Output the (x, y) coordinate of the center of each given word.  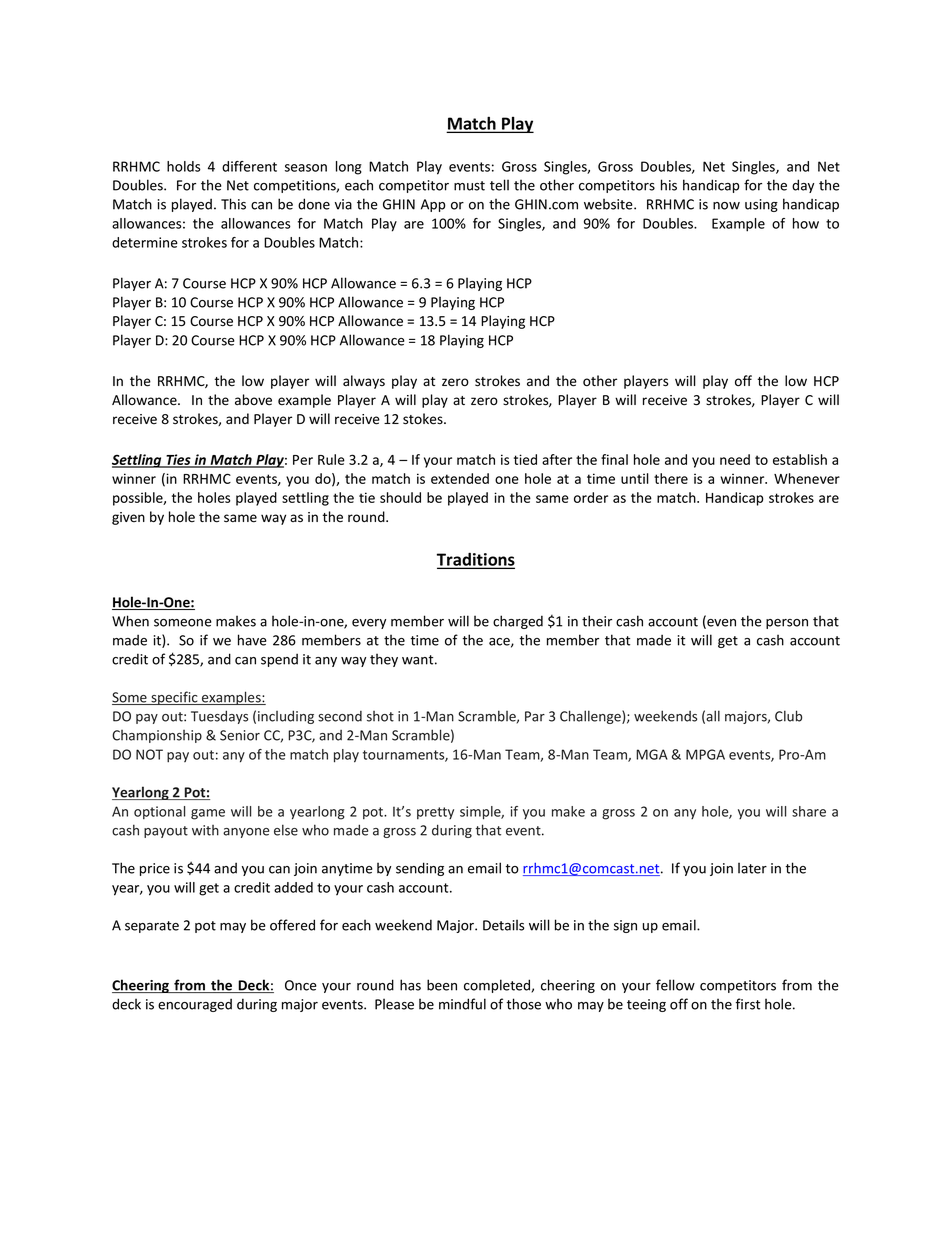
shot (380, 716)
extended (460, 478)
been (442, 985)
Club (788, 716)
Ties (178, 461)
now (726, 206)
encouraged (195, 1005)
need (735, 459)
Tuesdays (219, 717)
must (469, 186)
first (748, 1004)
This (233, 204)
